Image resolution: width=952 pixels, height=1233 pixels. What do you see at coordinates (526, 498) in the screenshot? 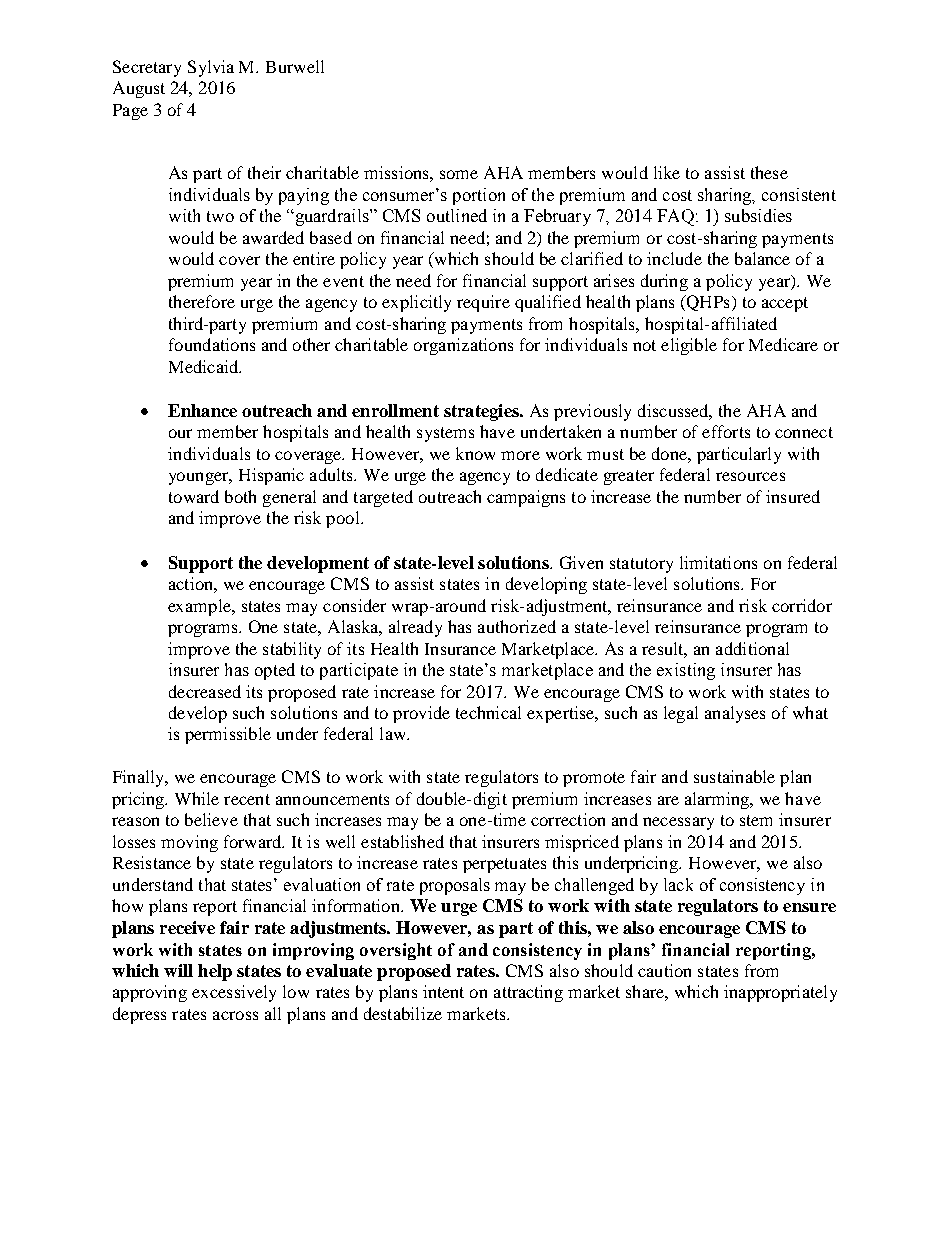
I see `campaigns` at bounding box center [526, 498].
